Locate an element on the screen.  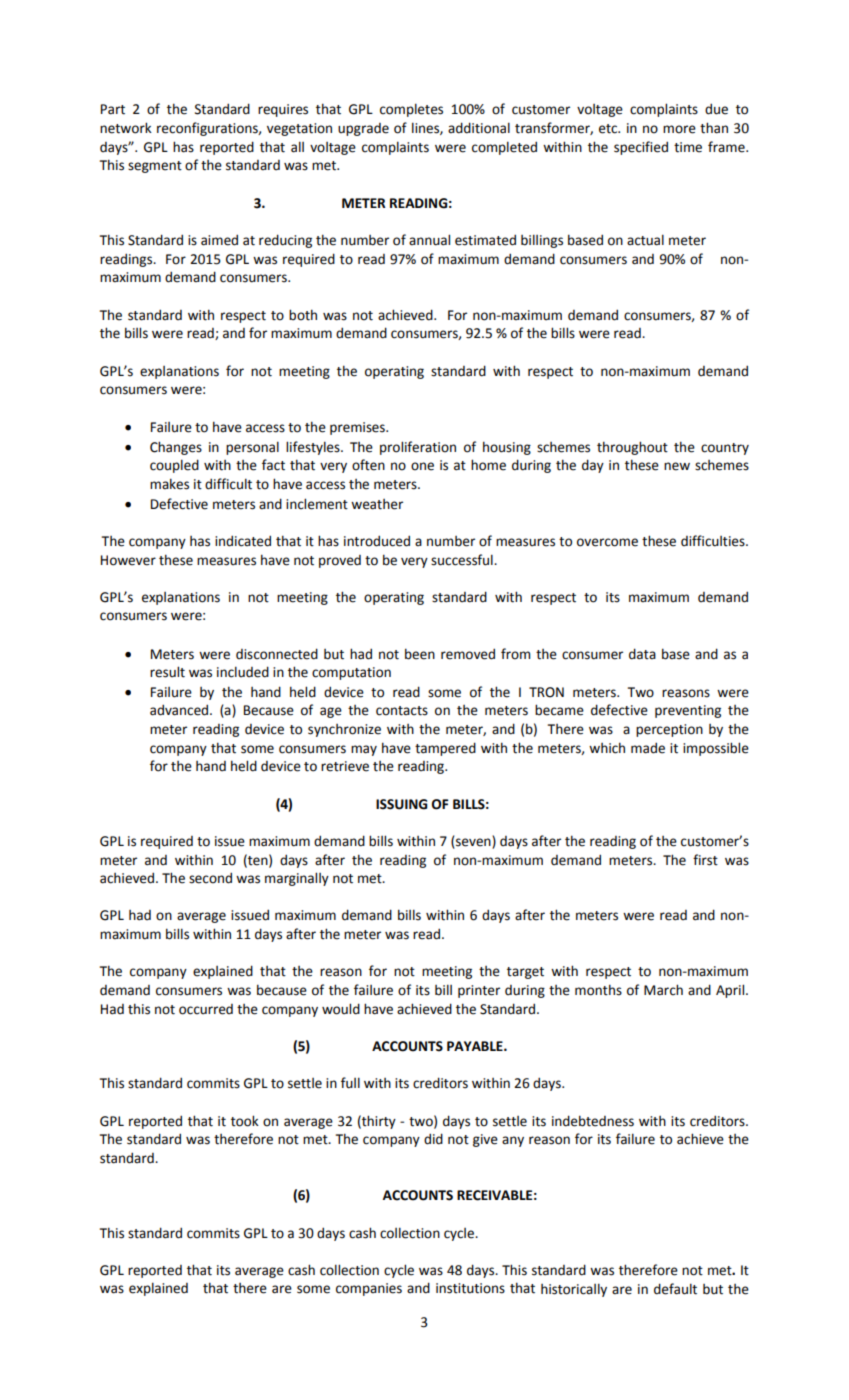
advanced is located at coordinates (180, 710).
